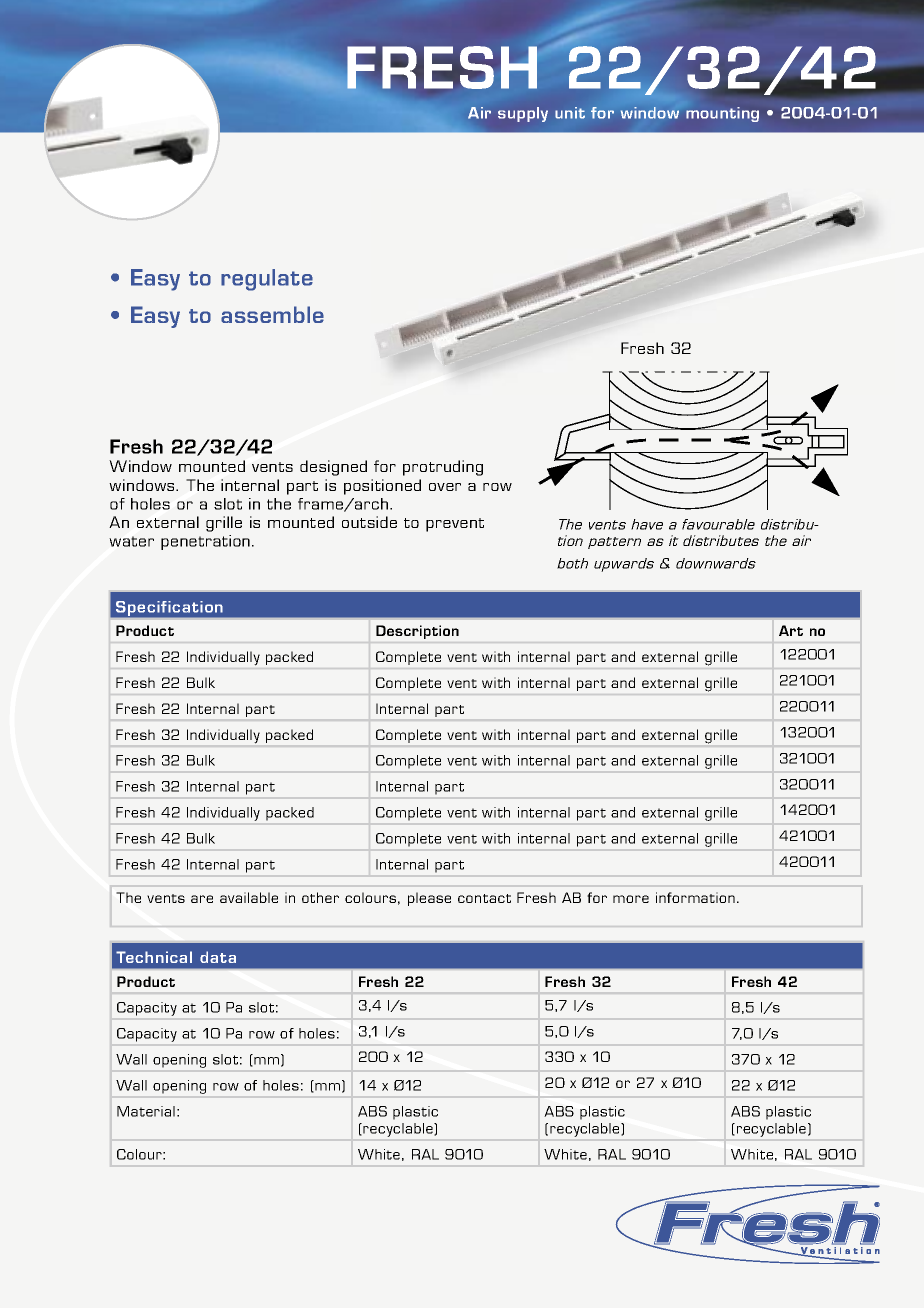 This screenshot has width=924, height=1308. I want to click on Material, so click(146, 1111).
